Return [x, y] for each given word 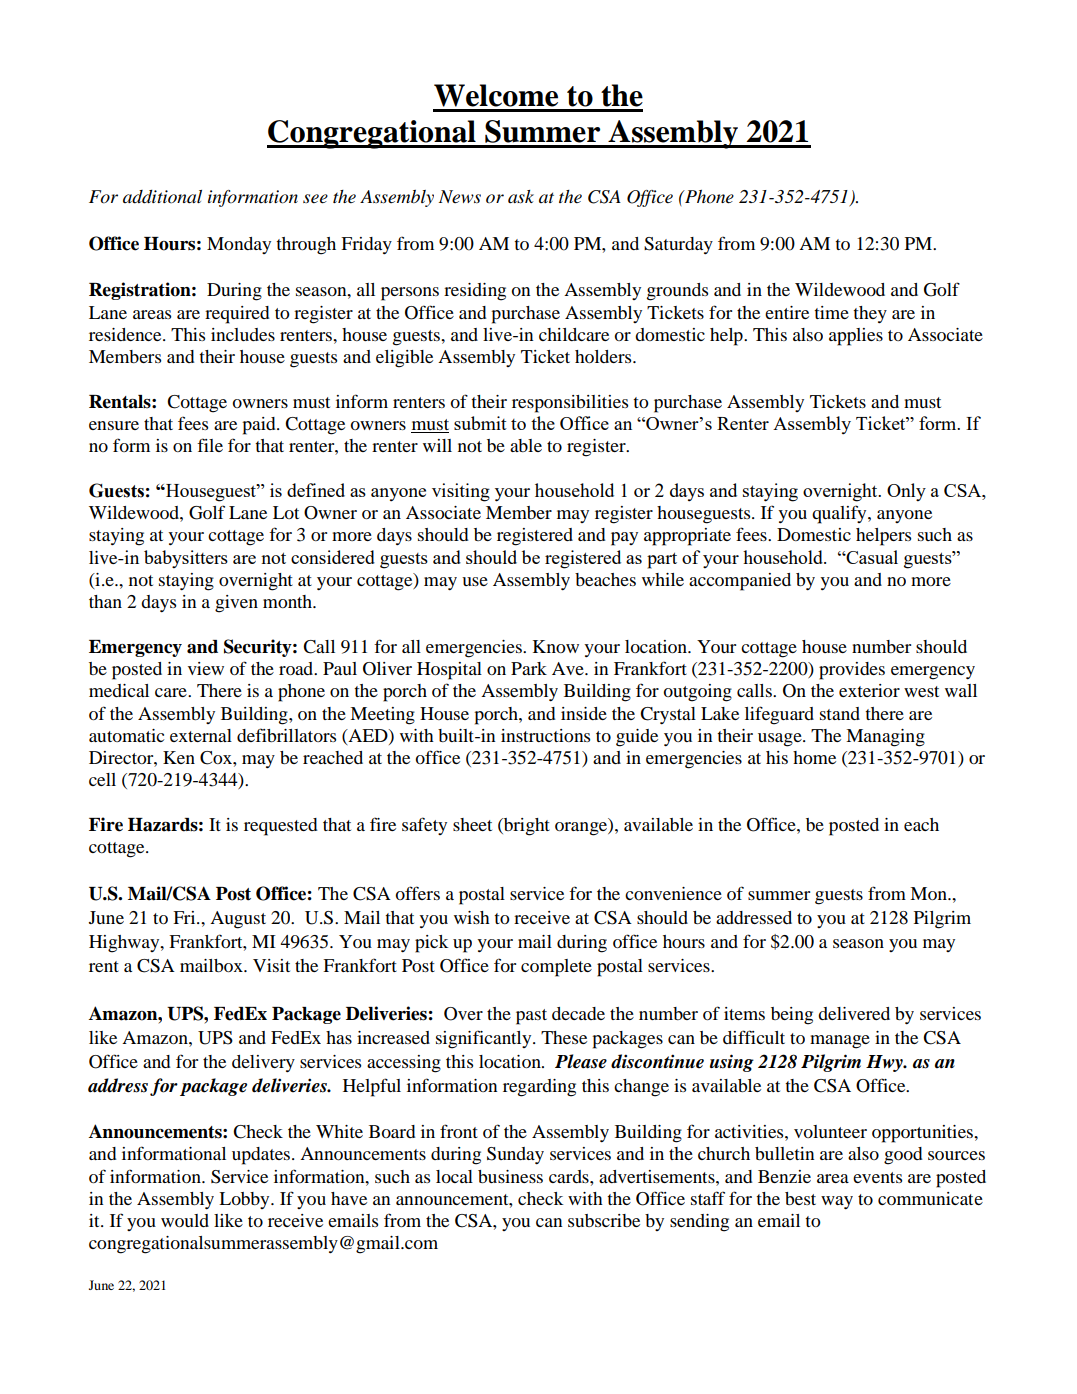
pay [624, 539]
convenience [673, 893]
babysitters [186, 559]
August [238, 920]
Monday [239, 245]
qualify [840, 514]
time [831, 312]
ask [521, 197]
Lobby [245, 1200]
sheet [472, 824]
